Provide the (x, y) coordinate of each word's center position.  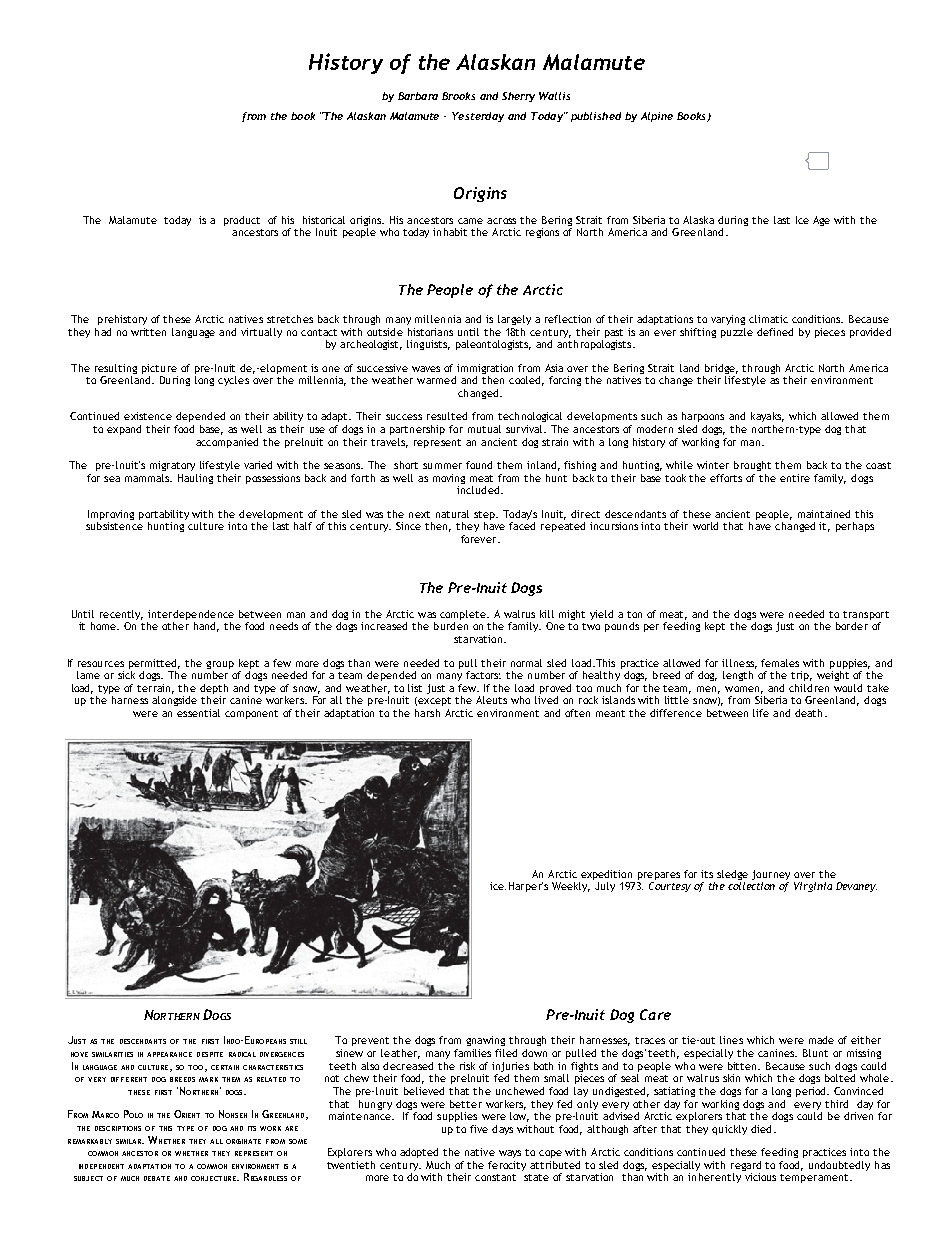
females (780, 663)
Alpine (657, 117)
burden (451, 626)
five (479, 1129)
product (242, 221)
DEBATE (157, 1178)
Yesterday (478, 117)
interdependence (190, 616)
